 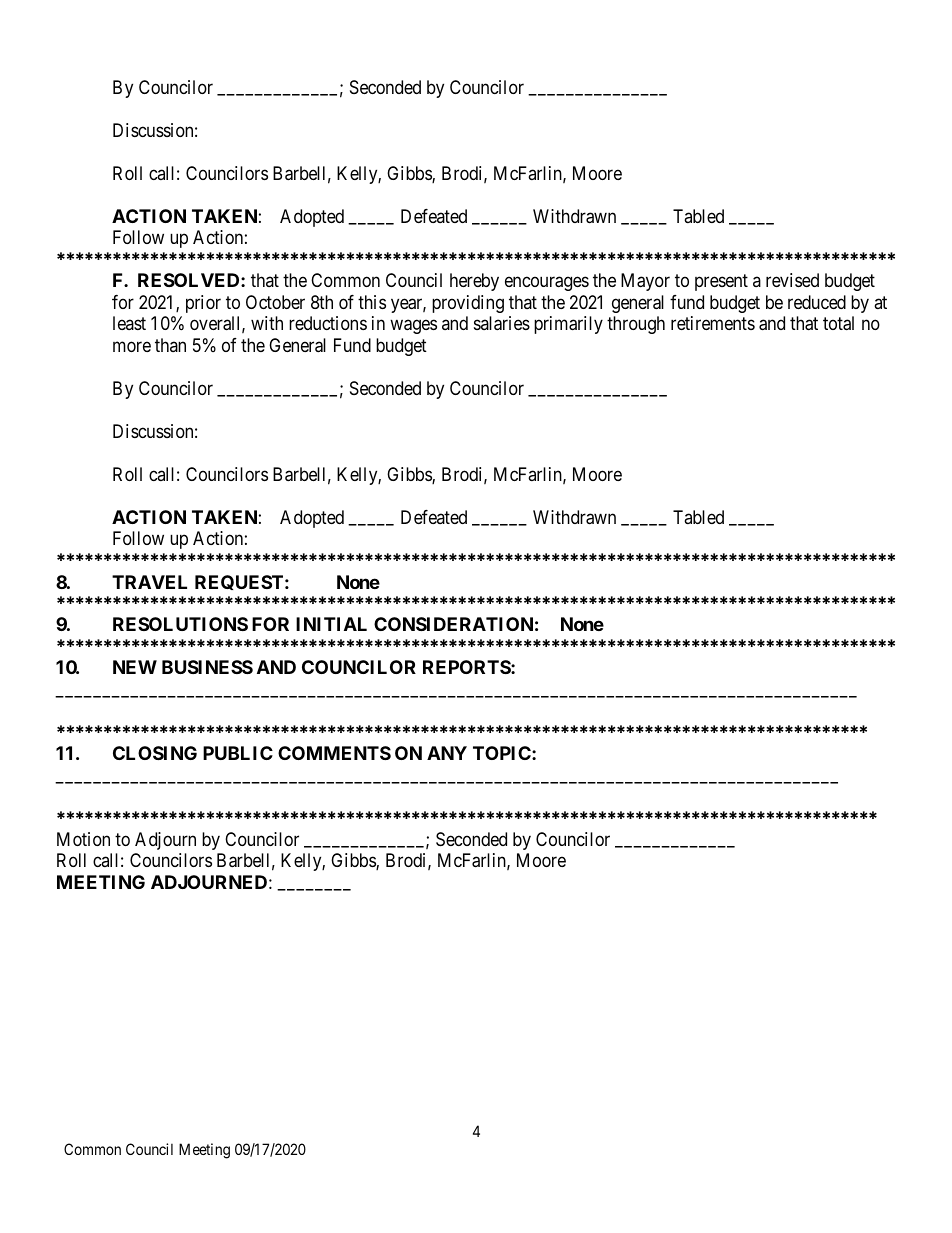 I want to click on present, so click(x=721, y=283).
